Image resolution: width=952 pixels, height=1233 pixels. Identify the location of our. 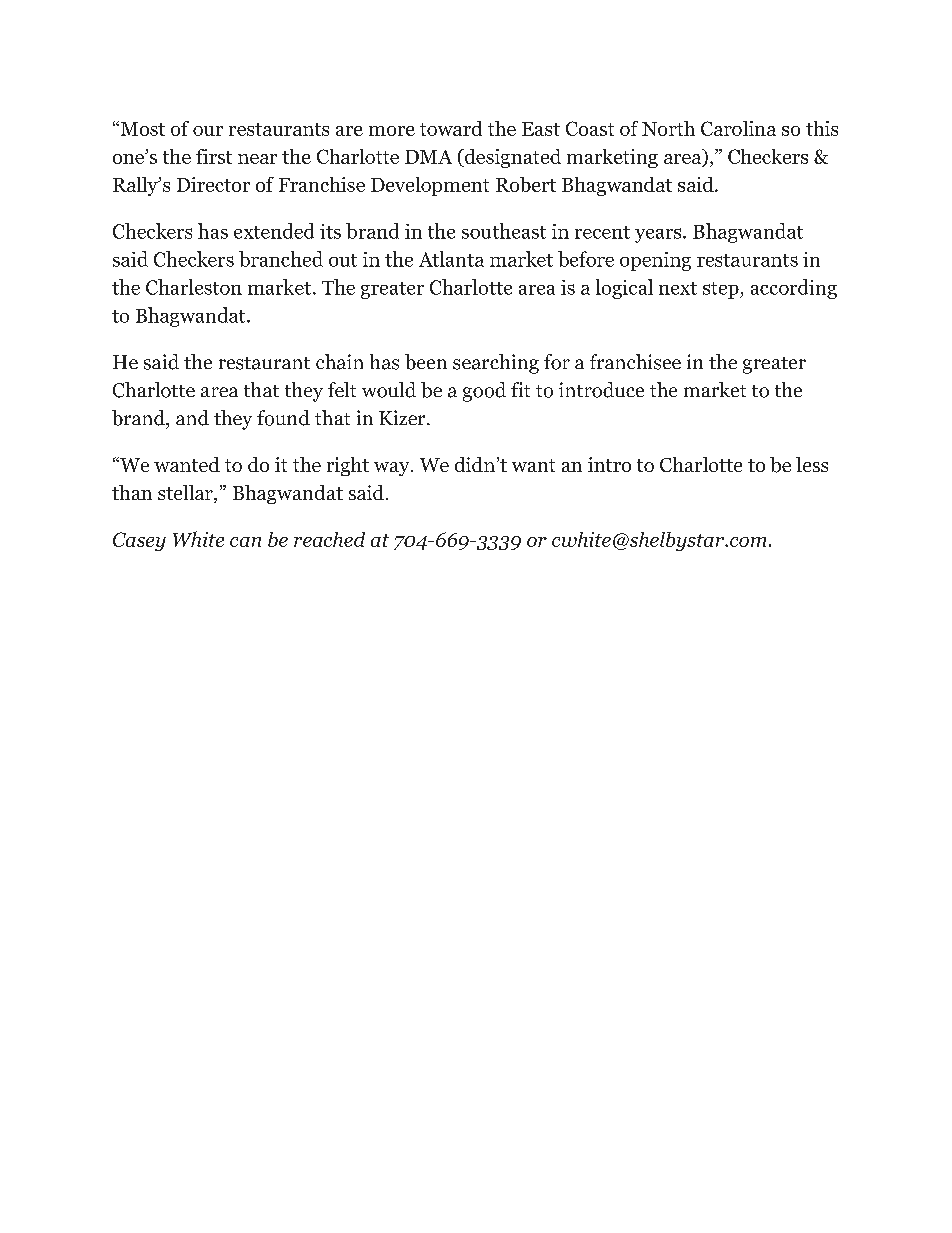
(208, 131).
